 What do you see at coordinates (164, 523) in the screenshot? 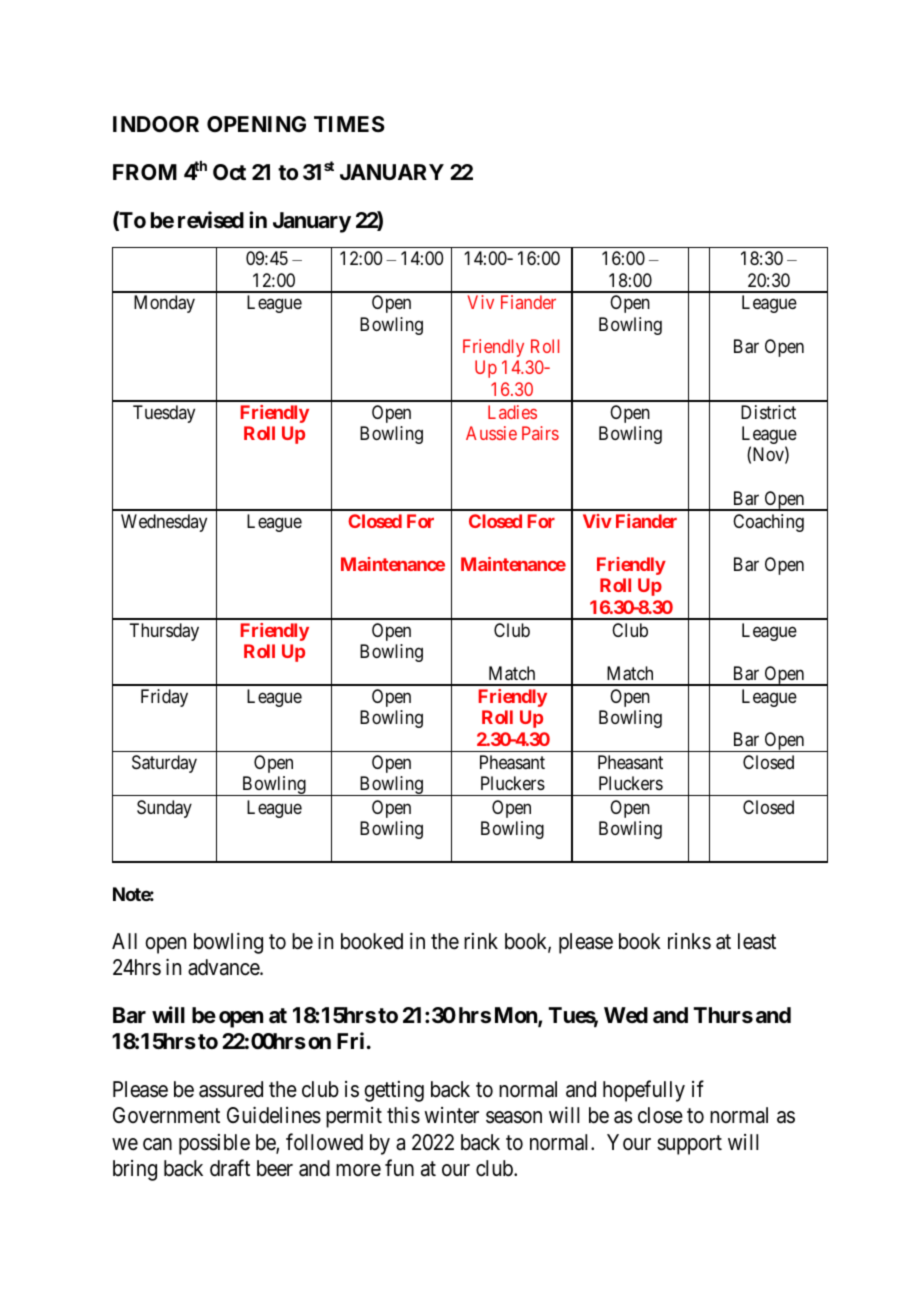
I see `Wednesday` at bounding box center [164, 523].
